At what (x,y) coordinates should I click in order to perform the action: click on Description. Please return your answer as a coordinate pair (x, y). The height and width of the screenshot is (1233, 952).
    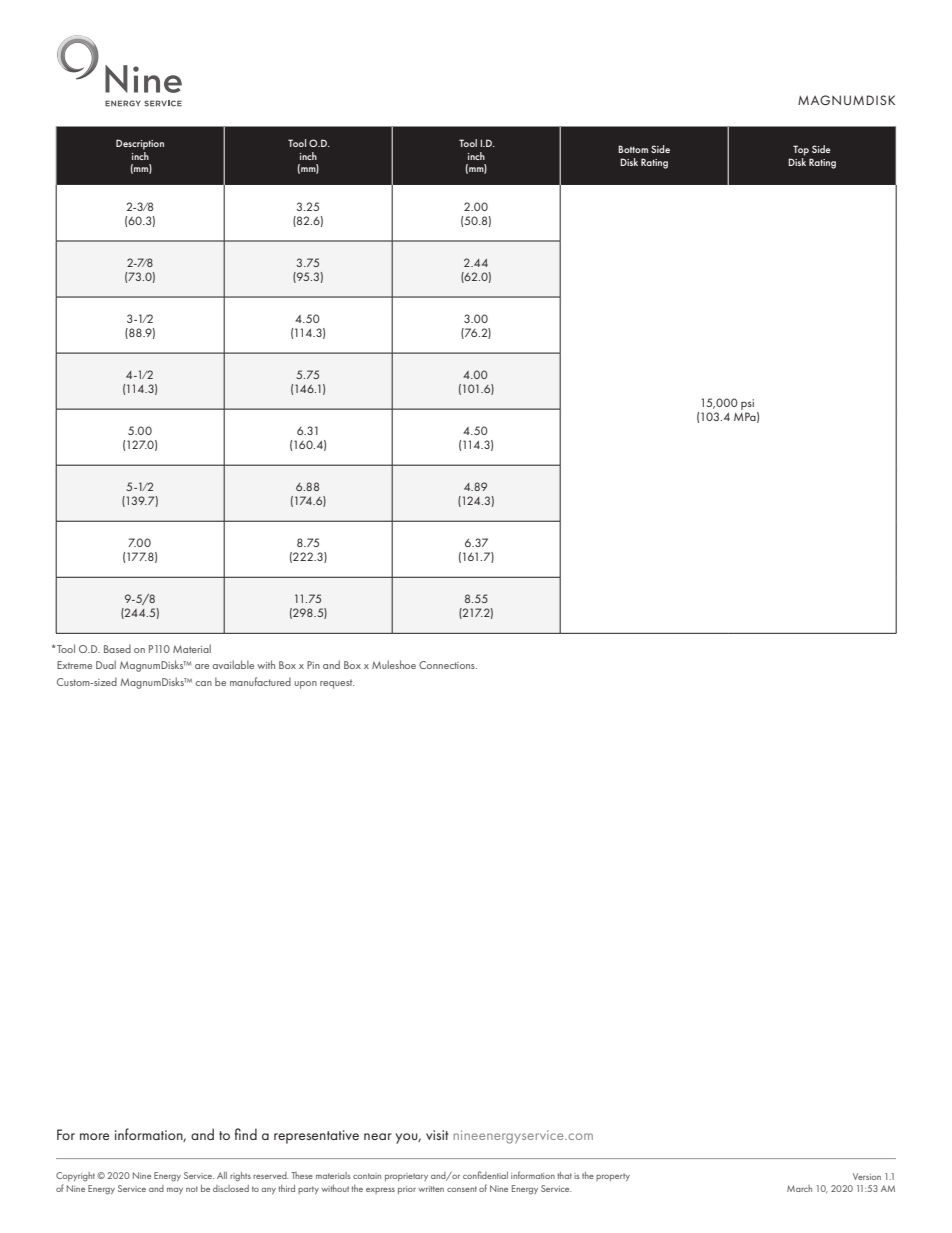
    Looking at the image, I should click on (140, 144).
